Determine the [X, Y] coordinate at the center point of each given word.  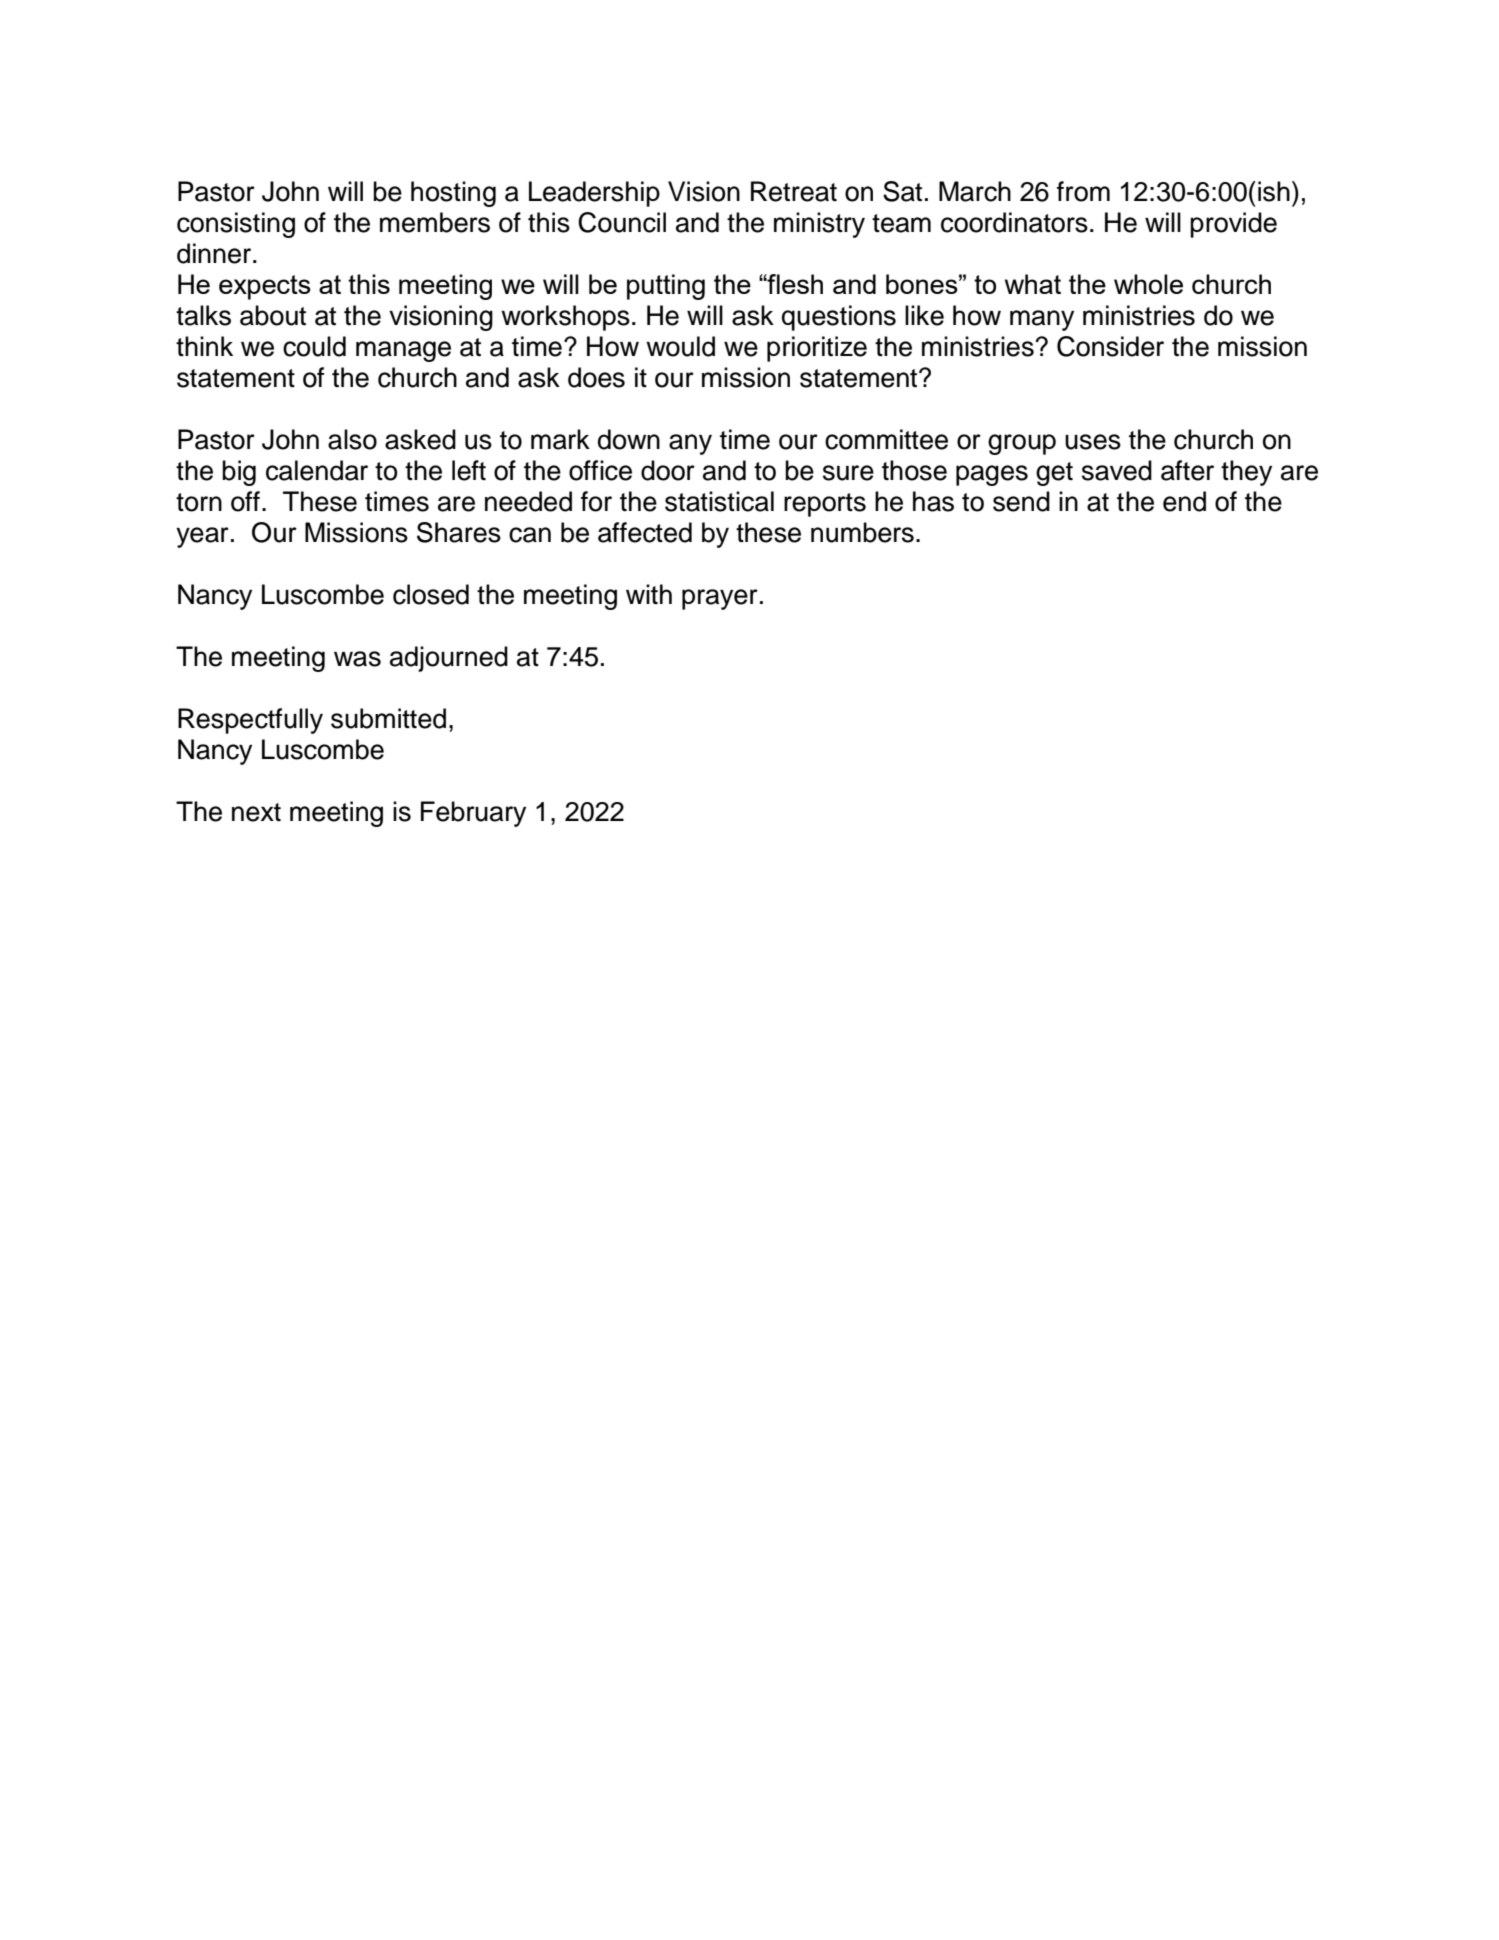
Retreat [794, 191]
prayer [720, 599]
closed [431, 594]
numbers [862, 532]
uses [1093, 442]
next [256, 812]
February [473, 814]
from [1083, 191]
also [352, 439]
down [629, 439]
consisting [236, 225]
